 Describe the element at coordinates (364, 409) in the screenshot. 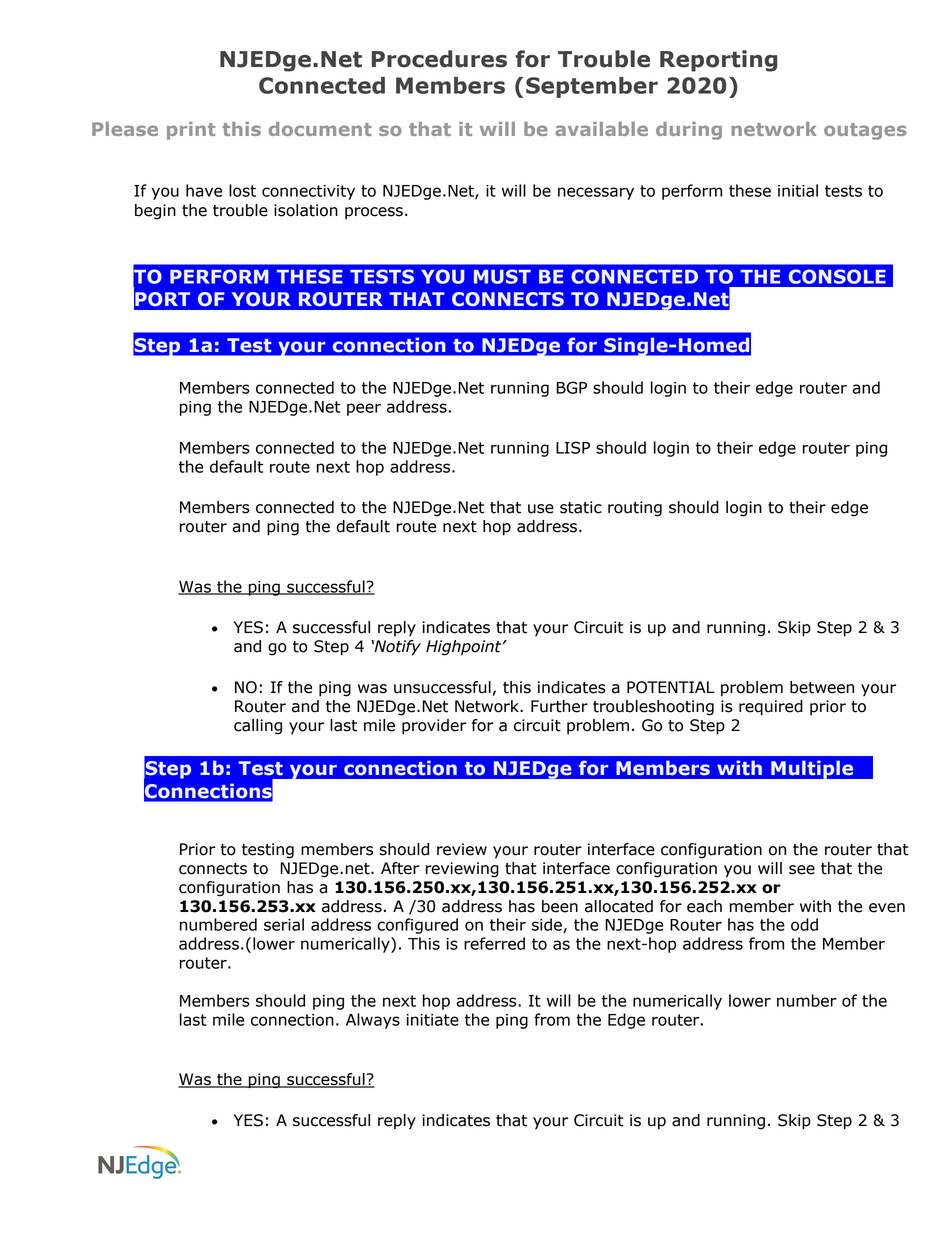

I see `peer` at that location.
